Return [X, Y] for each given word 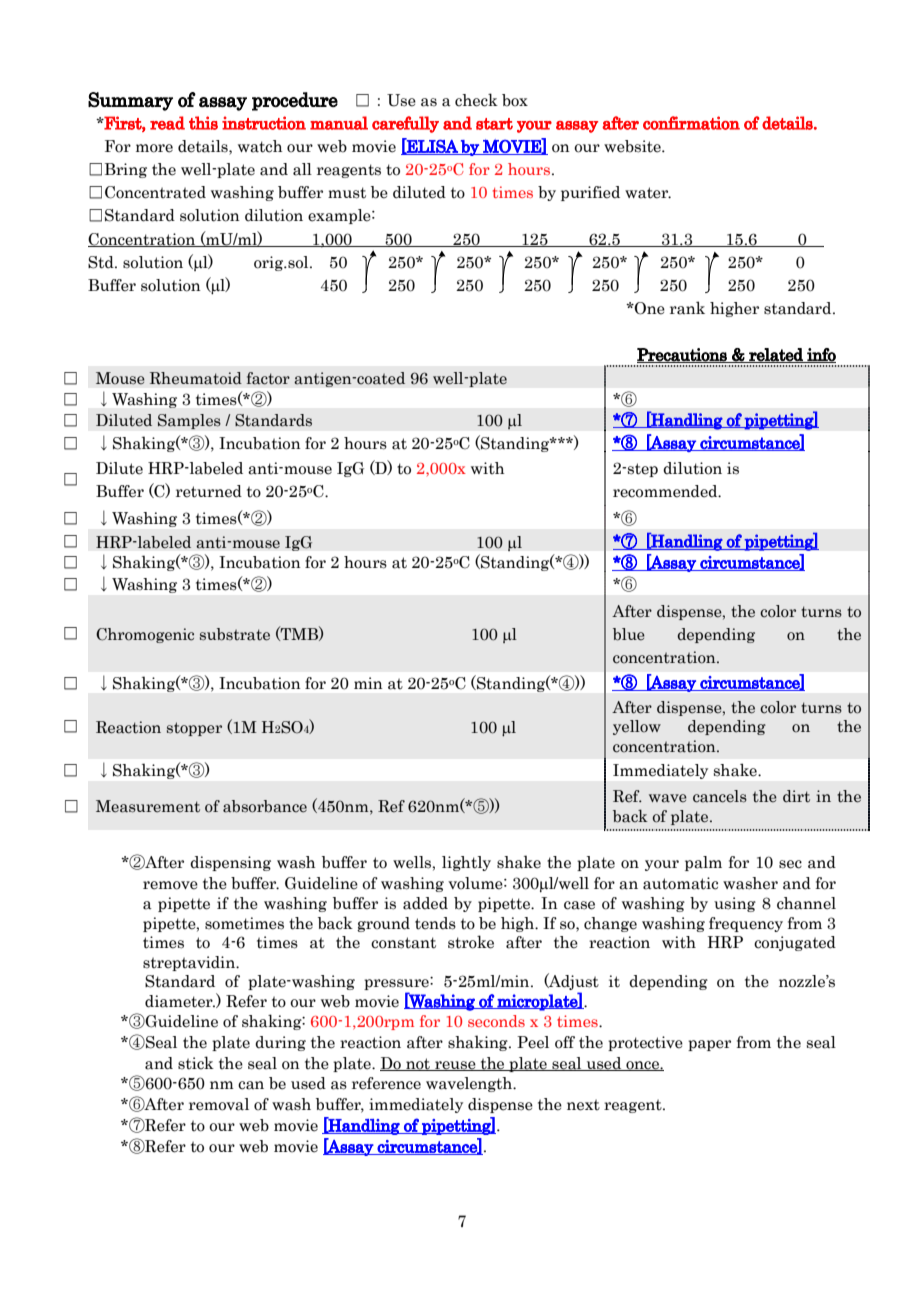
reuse [455, 1066]
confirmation [691, 123]
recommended [666, 491]
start [494, 124]
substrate [235, 634]
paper [709, 1045]
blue [629, 634]
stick [196, 1063]
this [203, 123]
